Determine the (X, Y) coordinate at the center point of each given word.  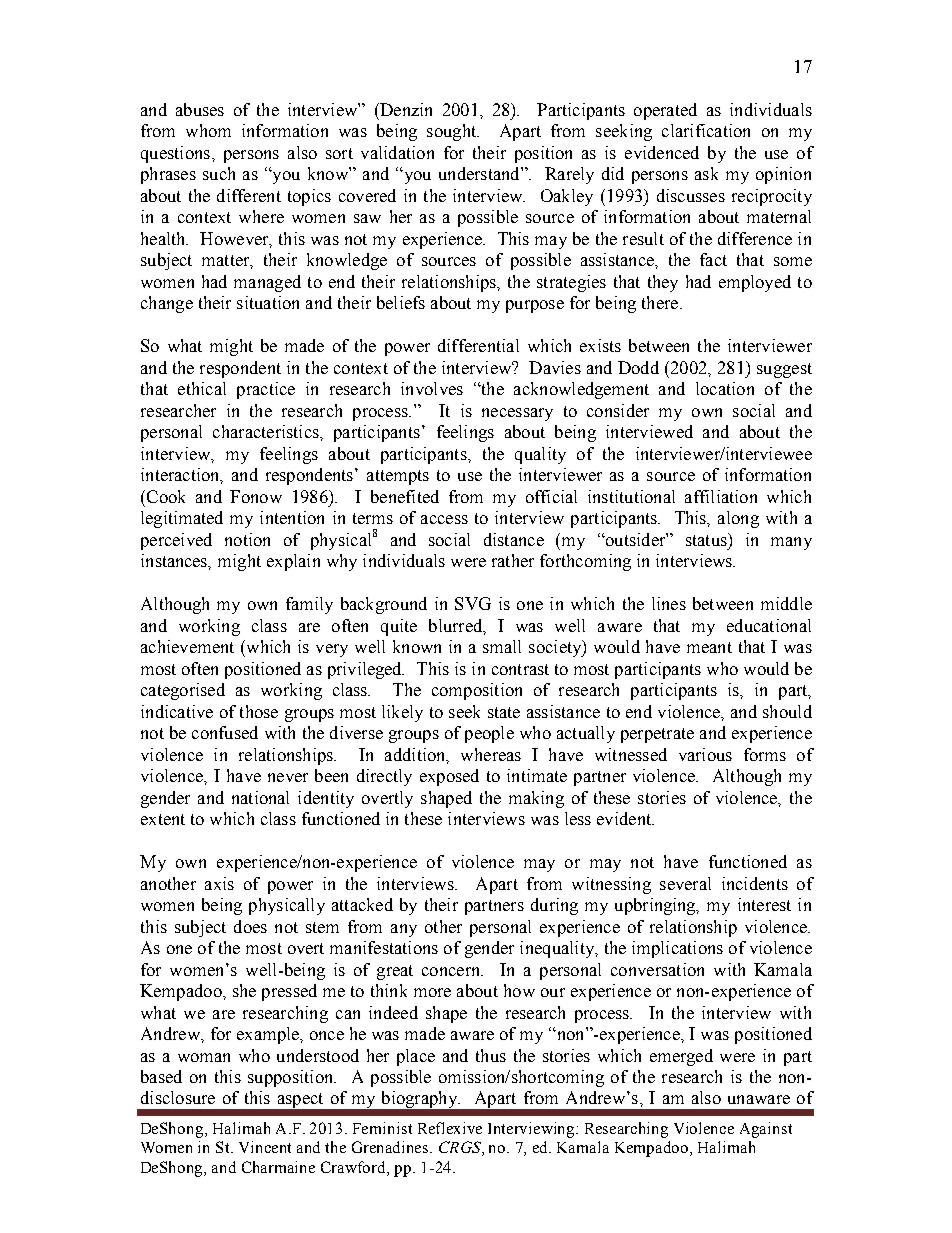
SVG (473, 603)
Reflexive (450, 1128)
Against (766, 1130)
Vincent (265, 1147)
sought (453, 132)
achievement (187, 646)
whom (208, 130)
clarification (706, 130)
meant (709, 647)
